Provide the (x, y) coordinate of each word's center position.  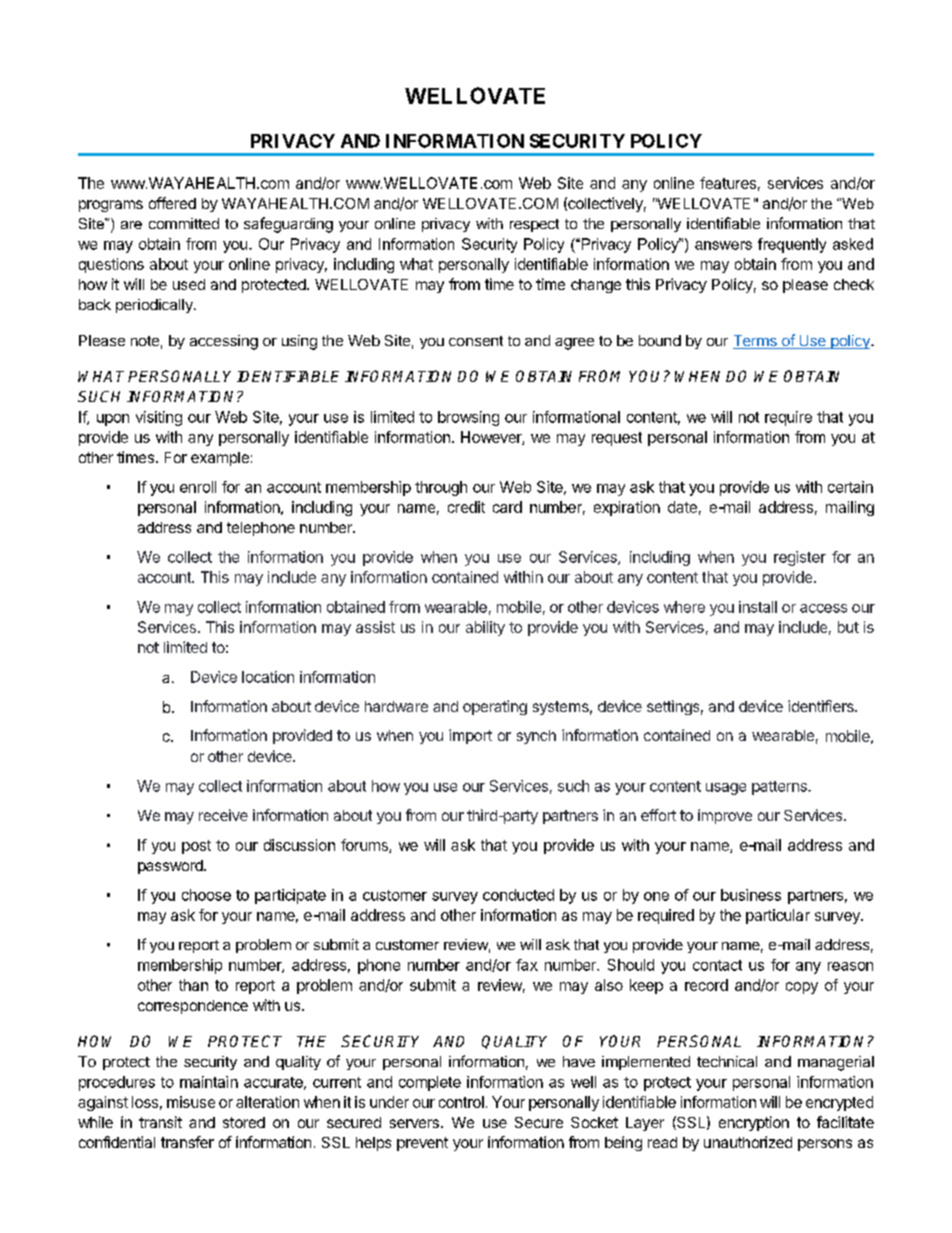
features (728, 183)
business (751, 895)
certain (850, 487)
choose (206, 895)
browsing (468, 418)
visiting (159, 418)
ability (485, 628)
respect (534, 225)
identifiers (822, 706)
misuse (191, 1102)
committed (184, 223)
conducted (518, 895)
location (268, 677)
